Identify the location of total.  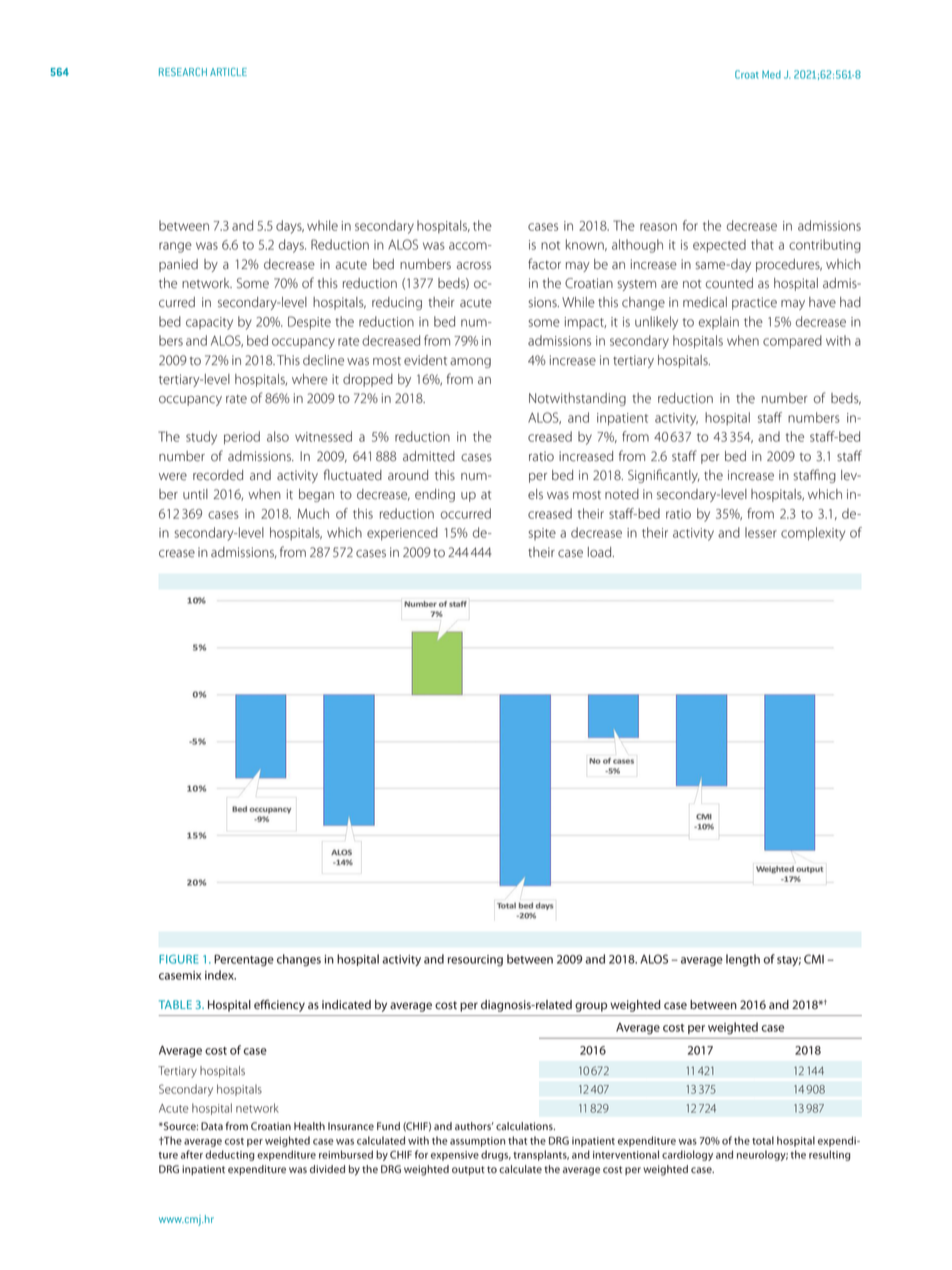
(763, 1140).
